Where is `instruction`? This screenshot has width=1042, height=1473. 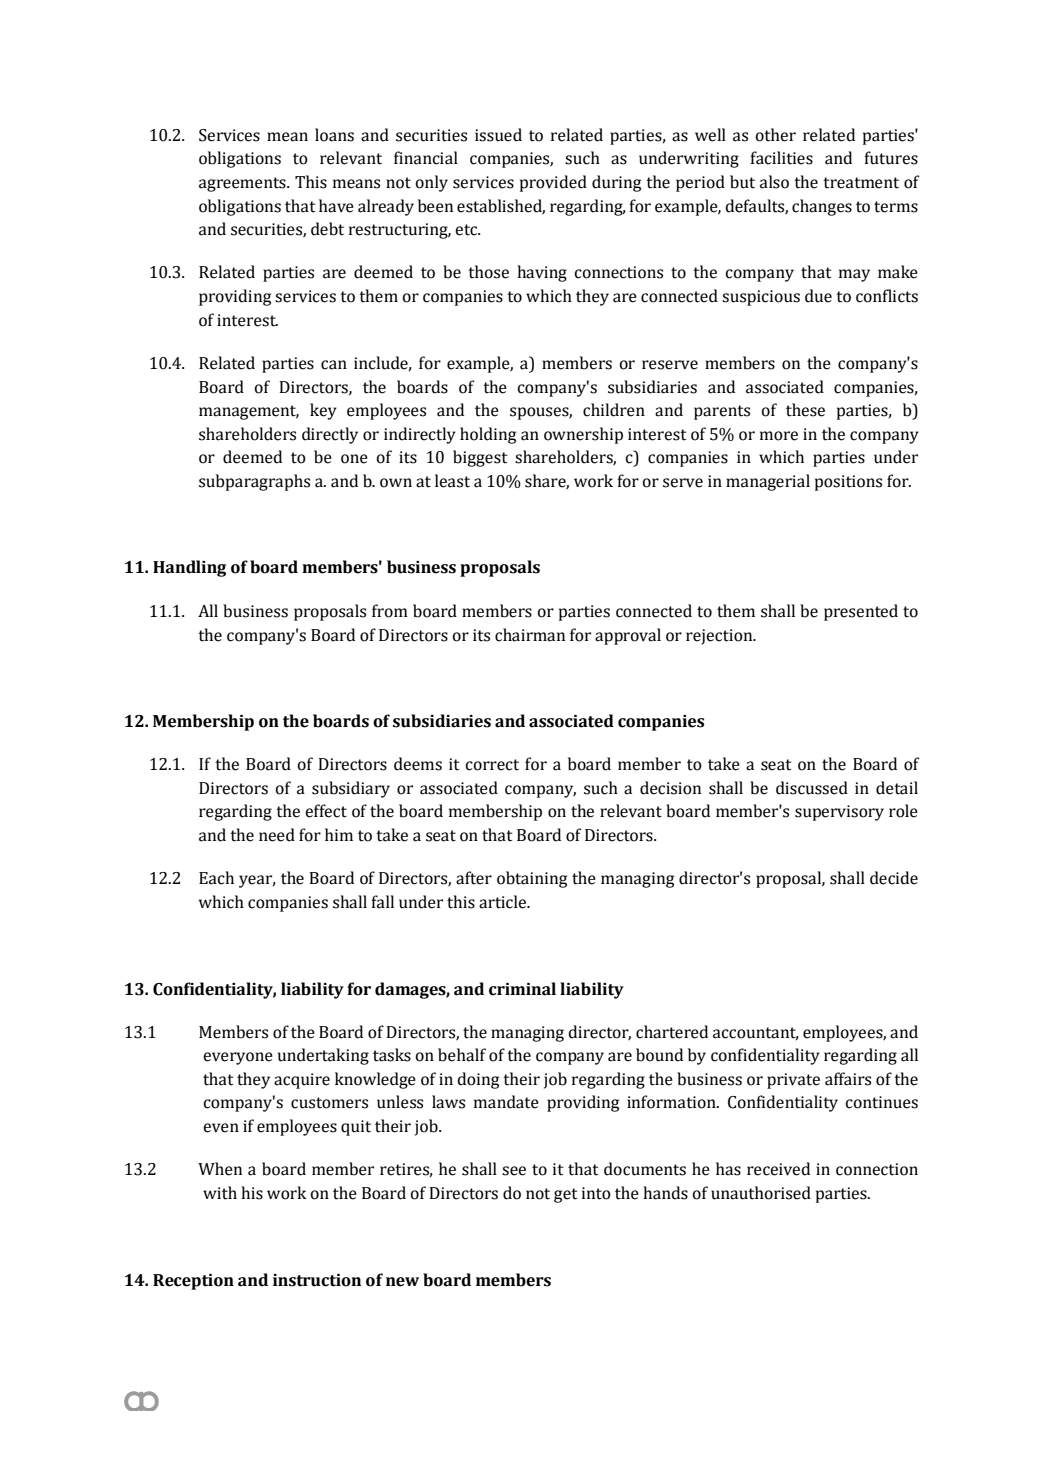
instruction is located at coordinates (317, 1280).
